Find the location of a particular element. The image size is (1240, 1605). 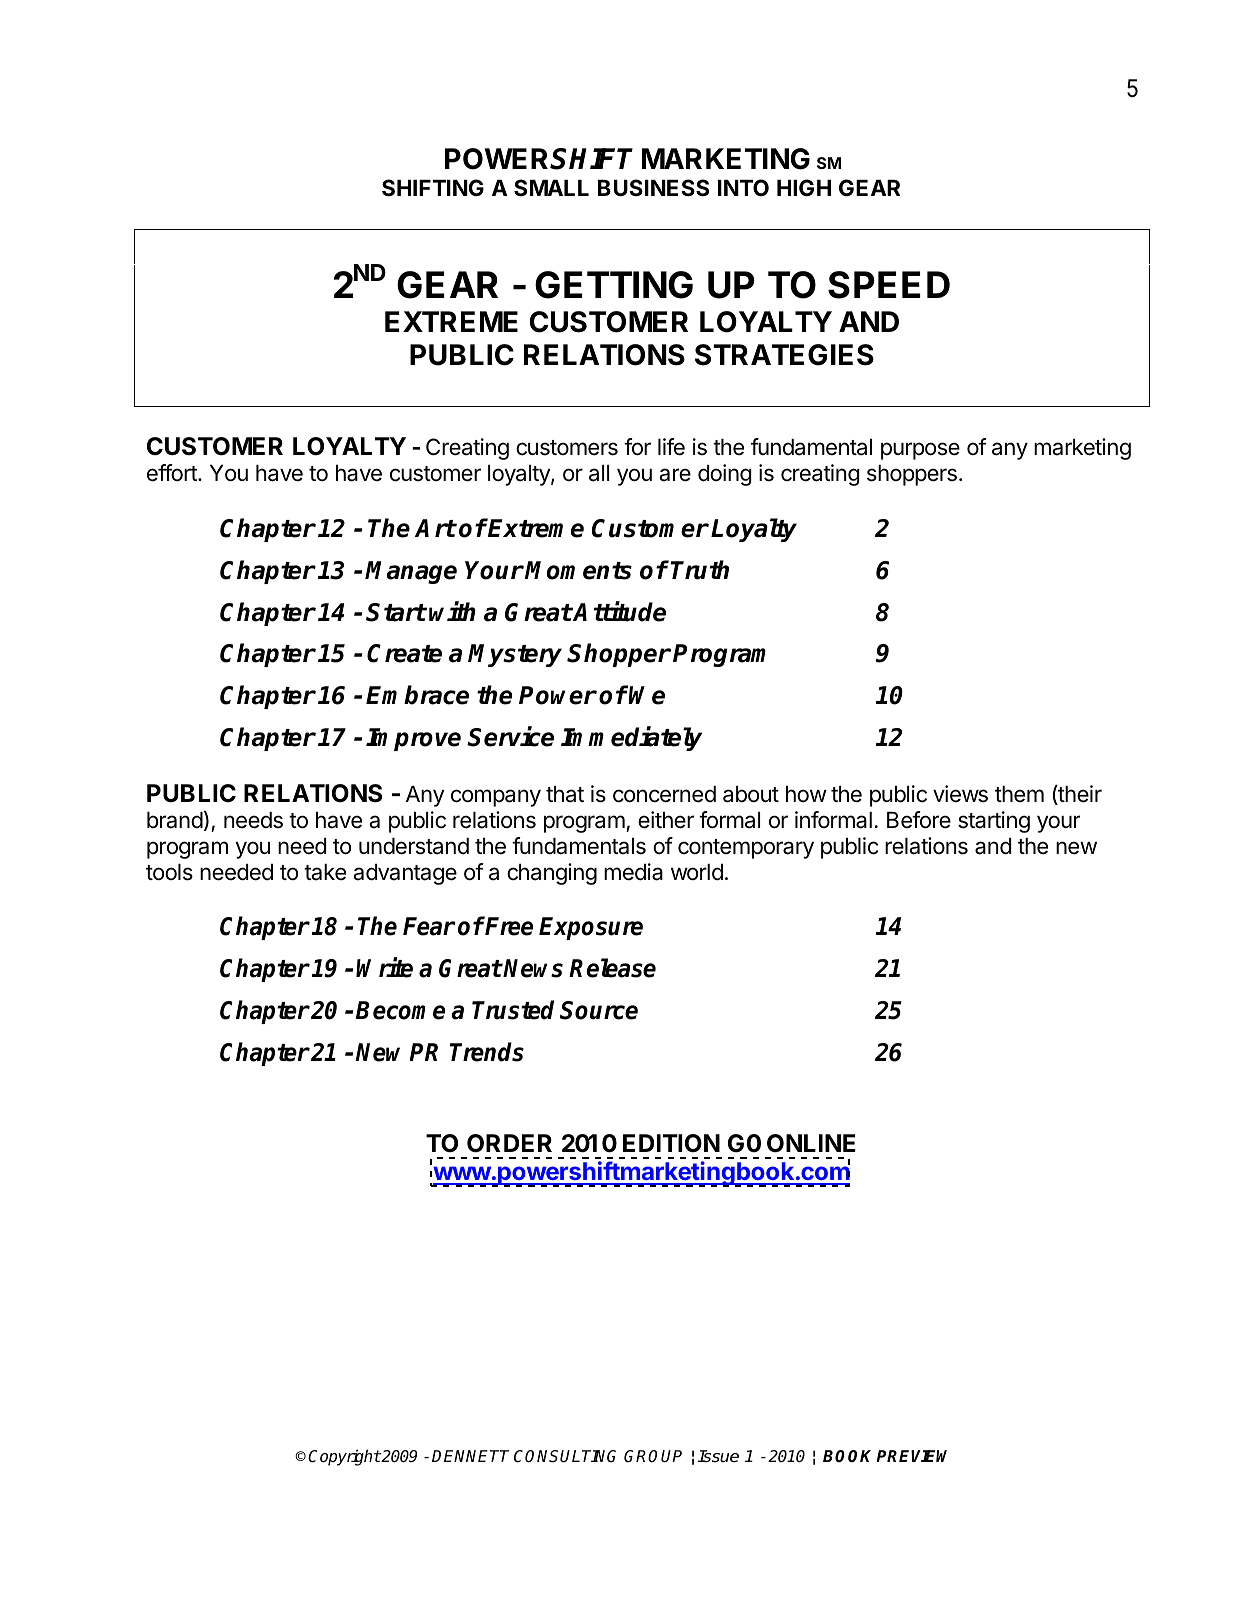

PREVIEW is located at coordinates (911, 1456).
